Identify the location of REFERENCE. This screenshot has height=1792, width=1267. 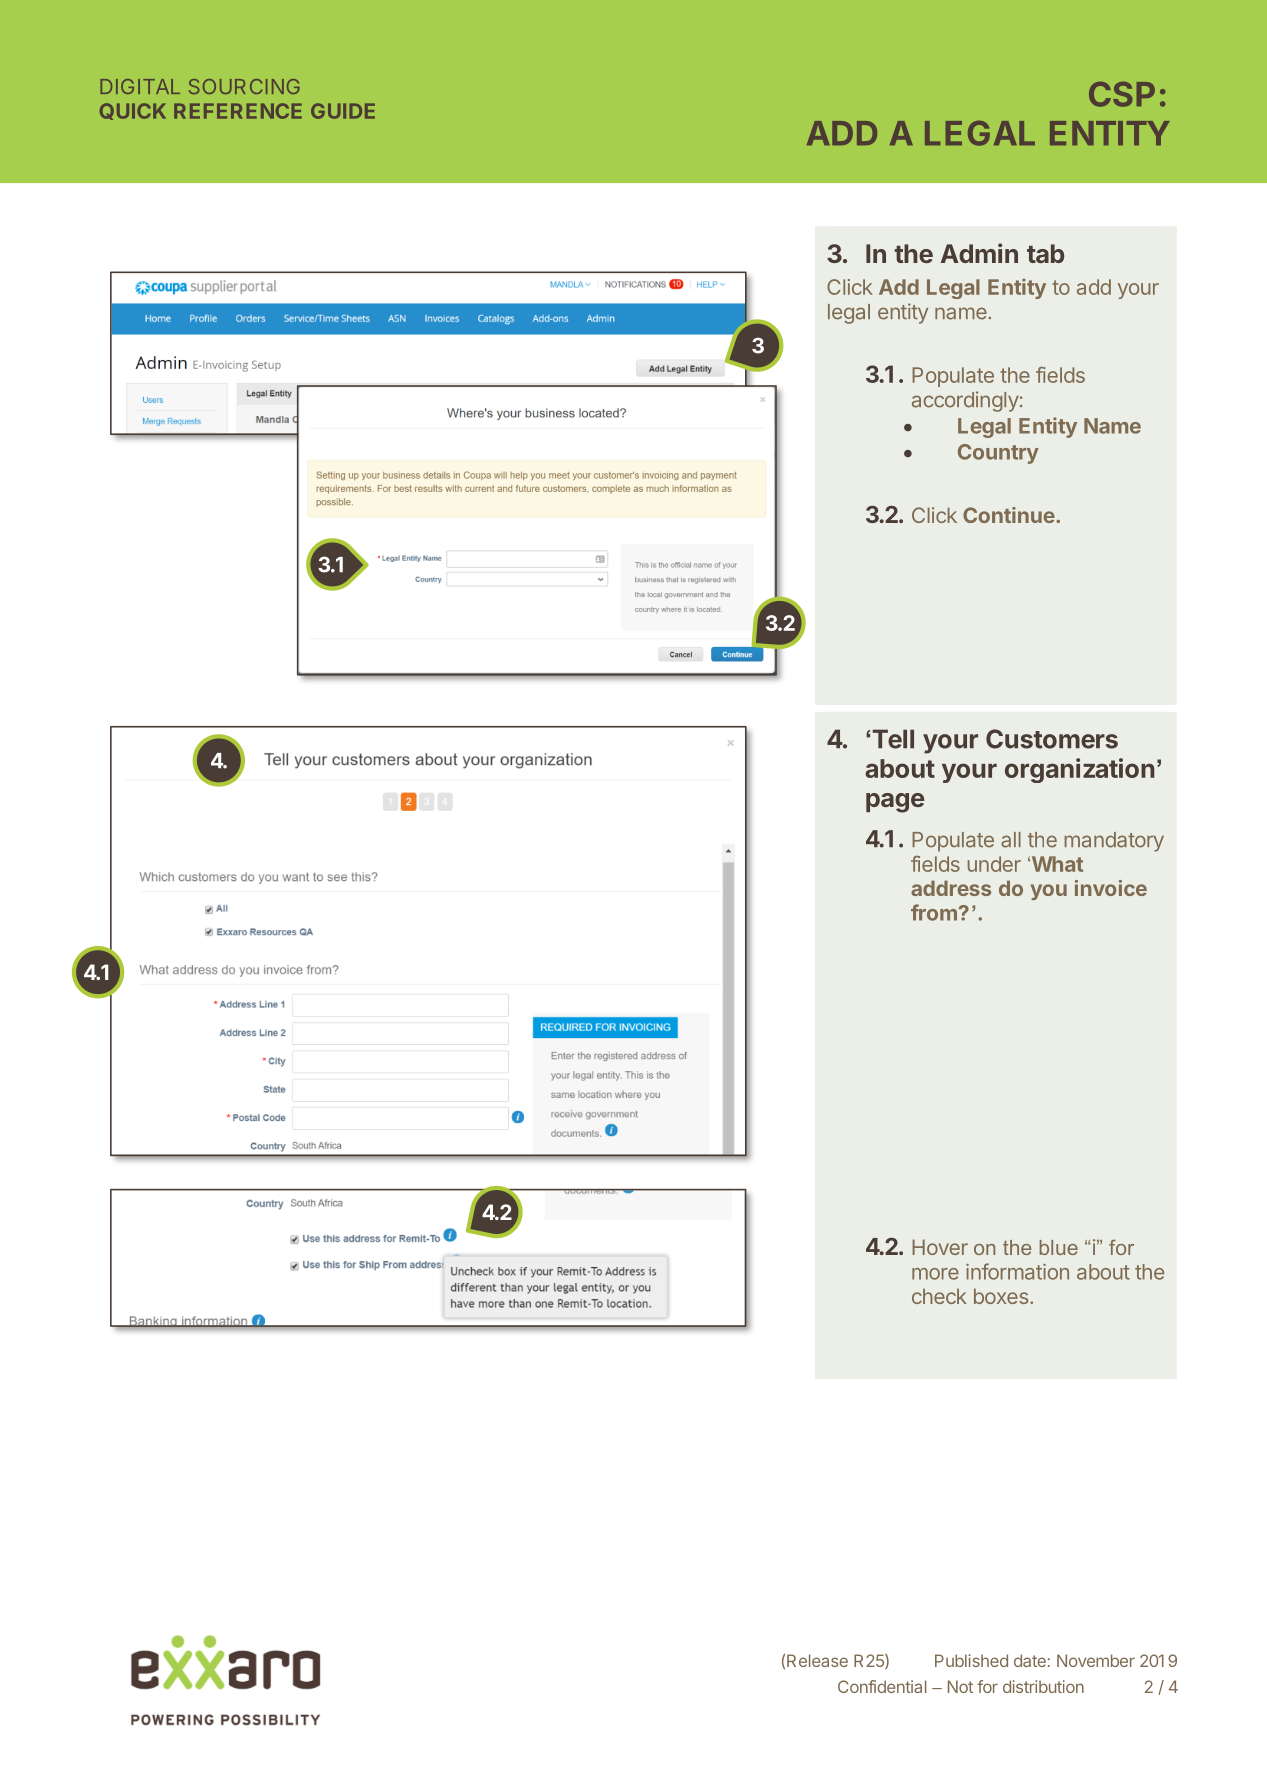
(238, 111).
